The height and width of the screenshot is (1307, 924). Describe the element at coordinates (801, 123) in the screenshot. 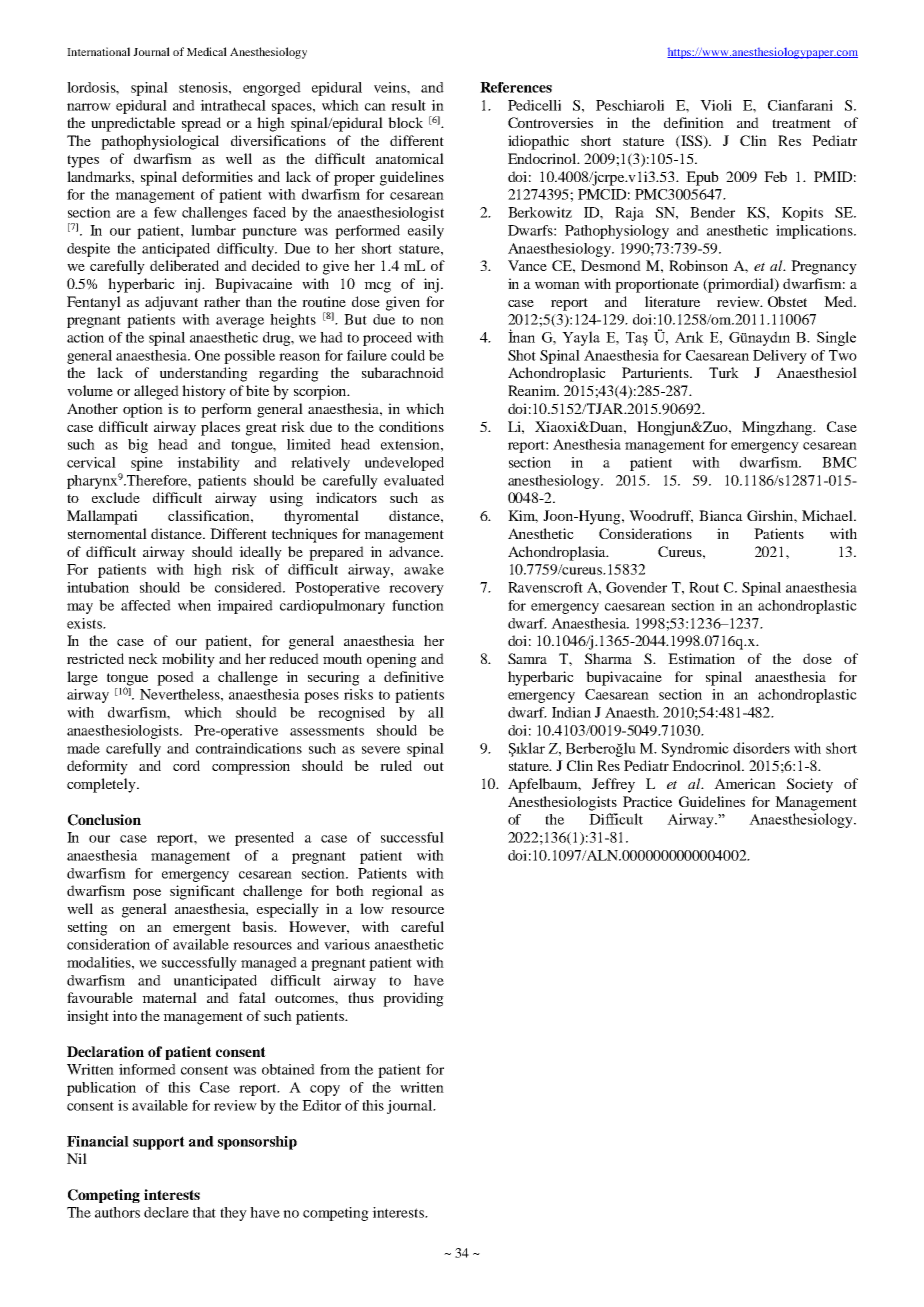

I see `treatment` at that location.
